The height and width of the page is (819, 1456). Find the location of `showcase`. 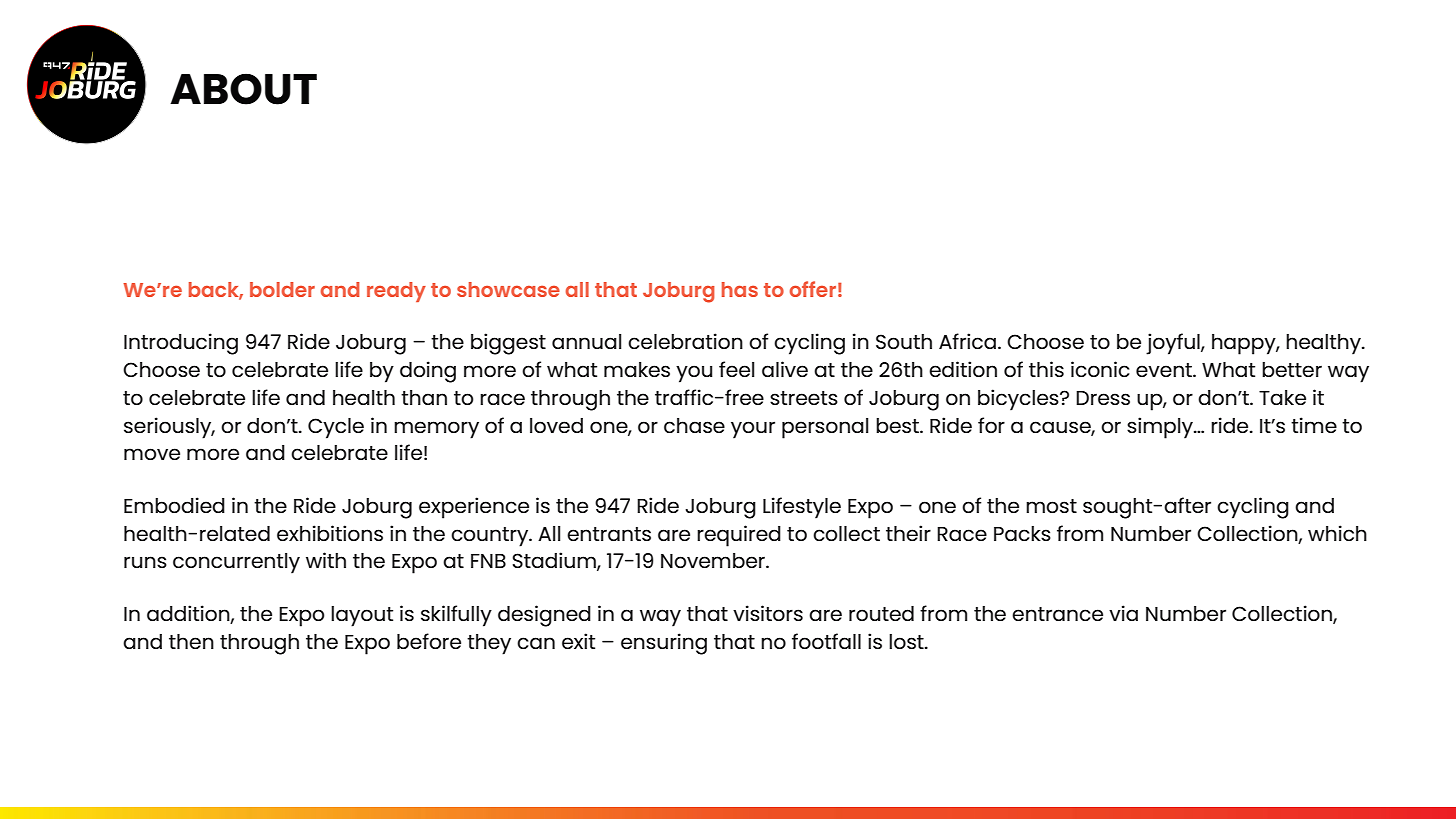

showcase is located at coordinates (508, 289).
